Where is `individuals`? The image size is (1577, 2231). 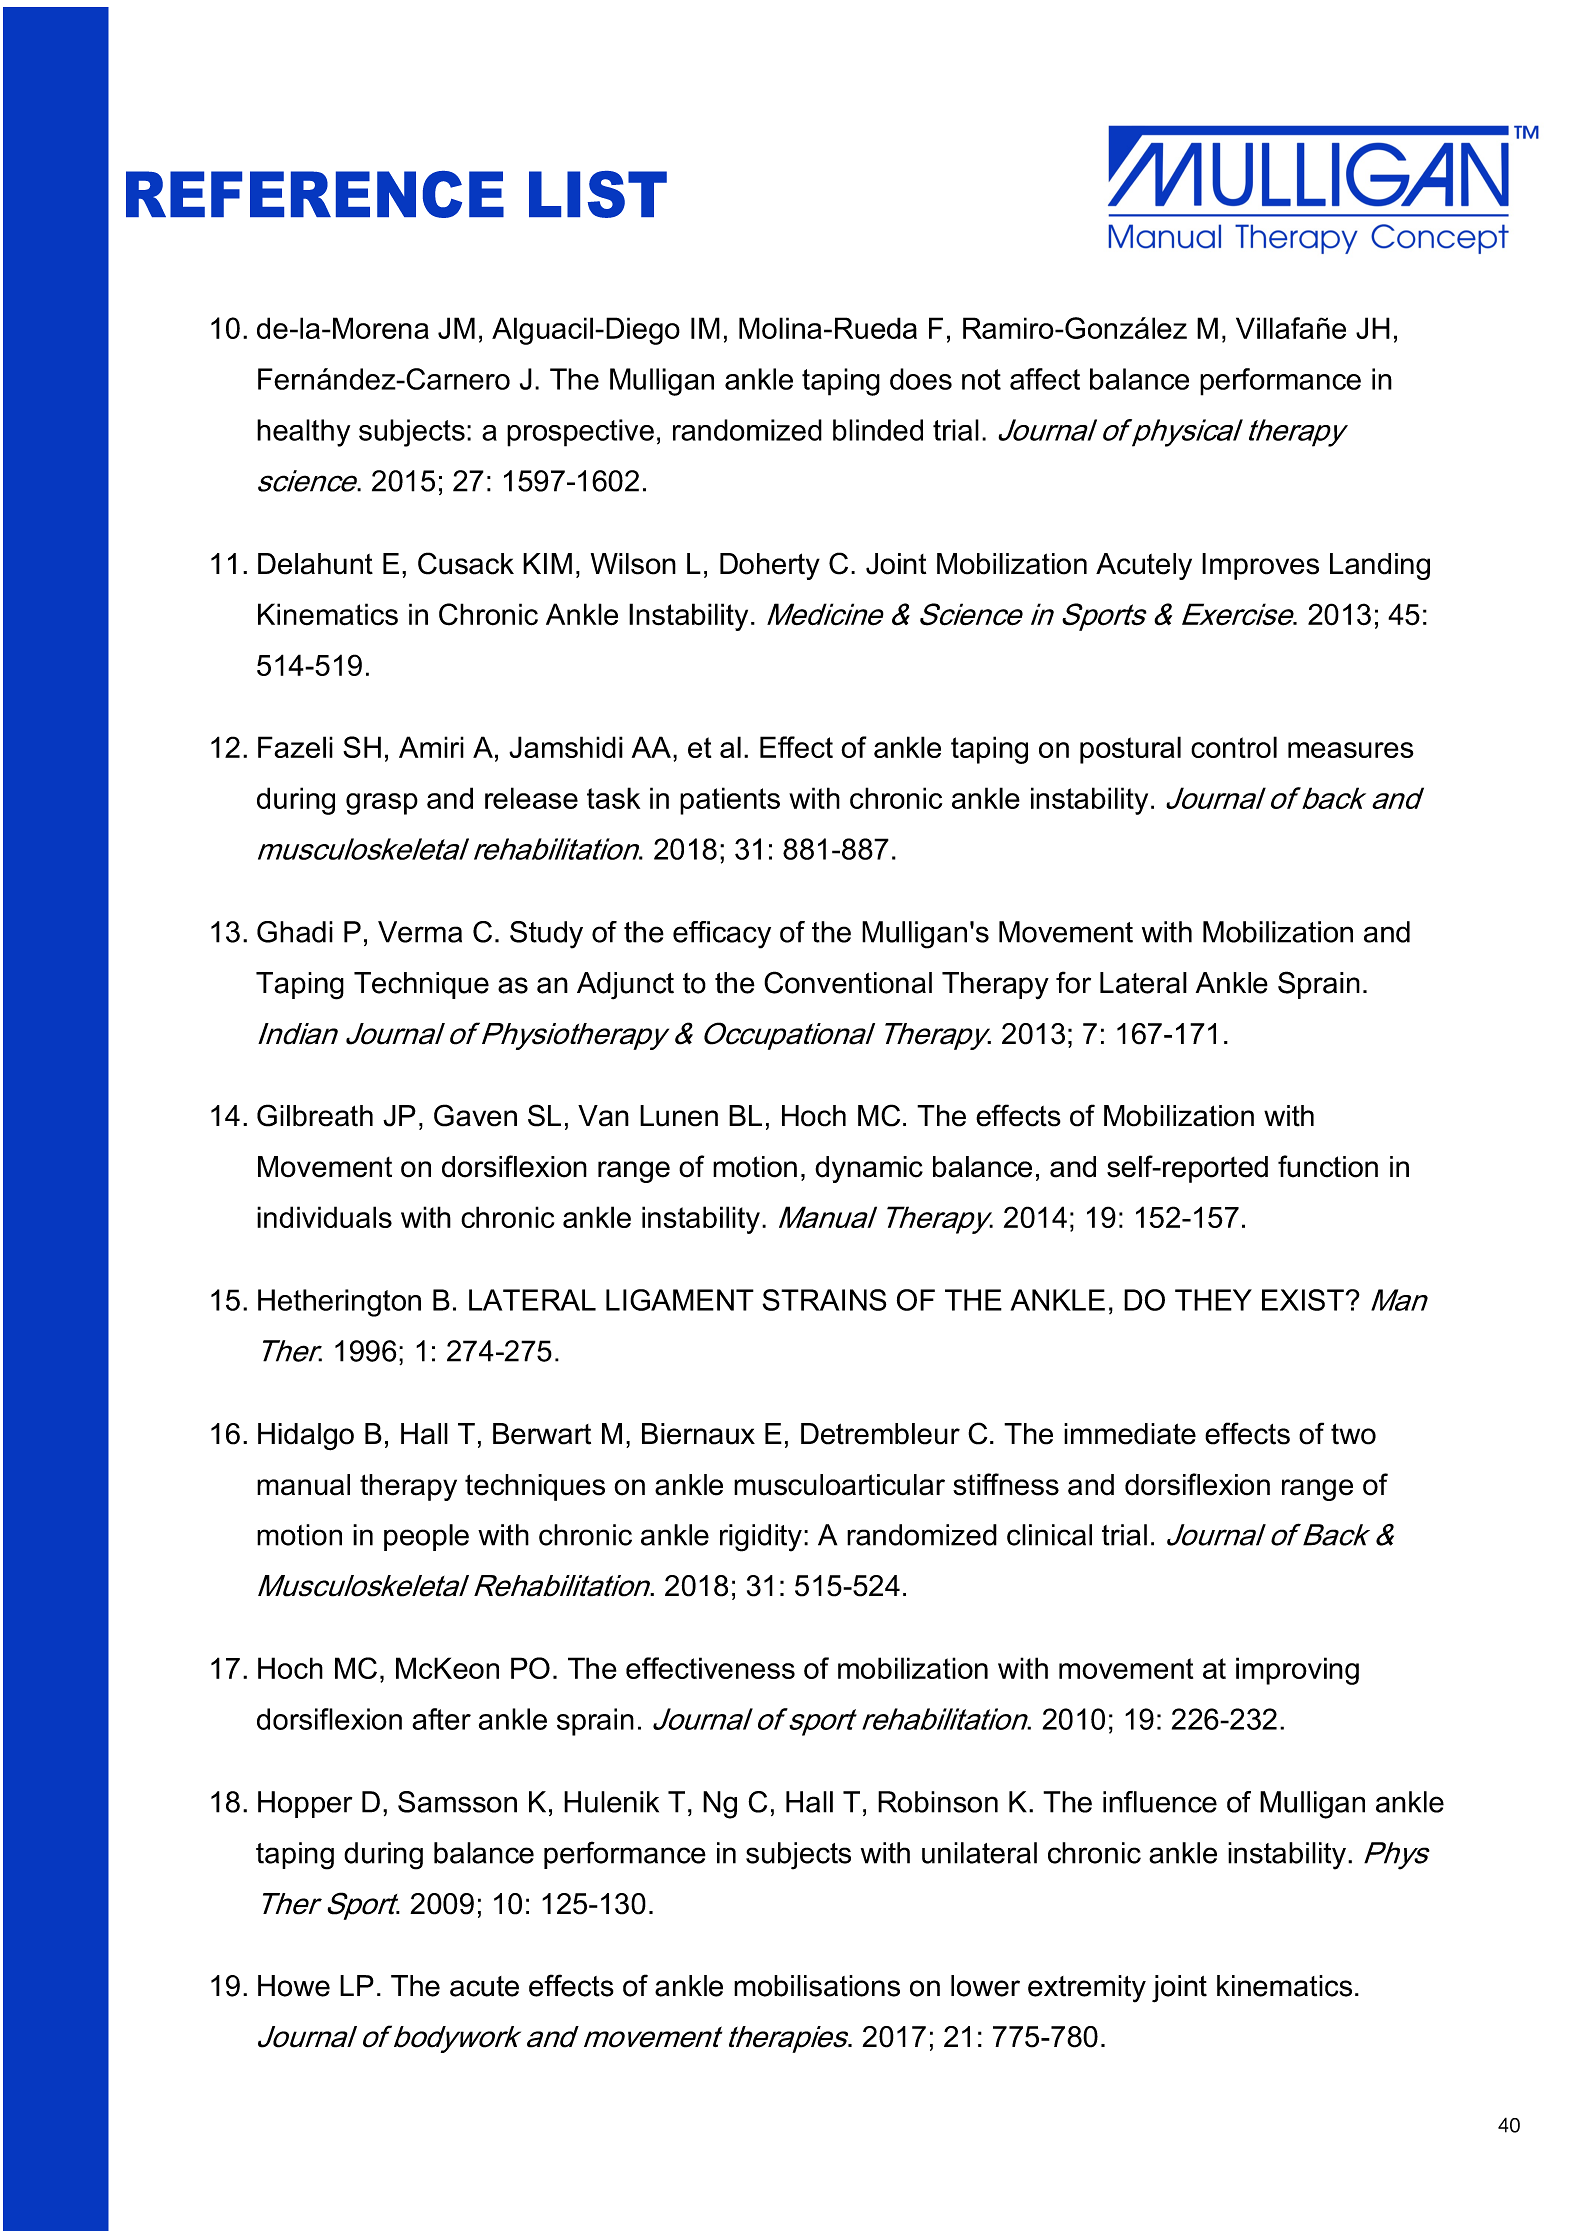 individuals is located at coordinates (324, 1217).
